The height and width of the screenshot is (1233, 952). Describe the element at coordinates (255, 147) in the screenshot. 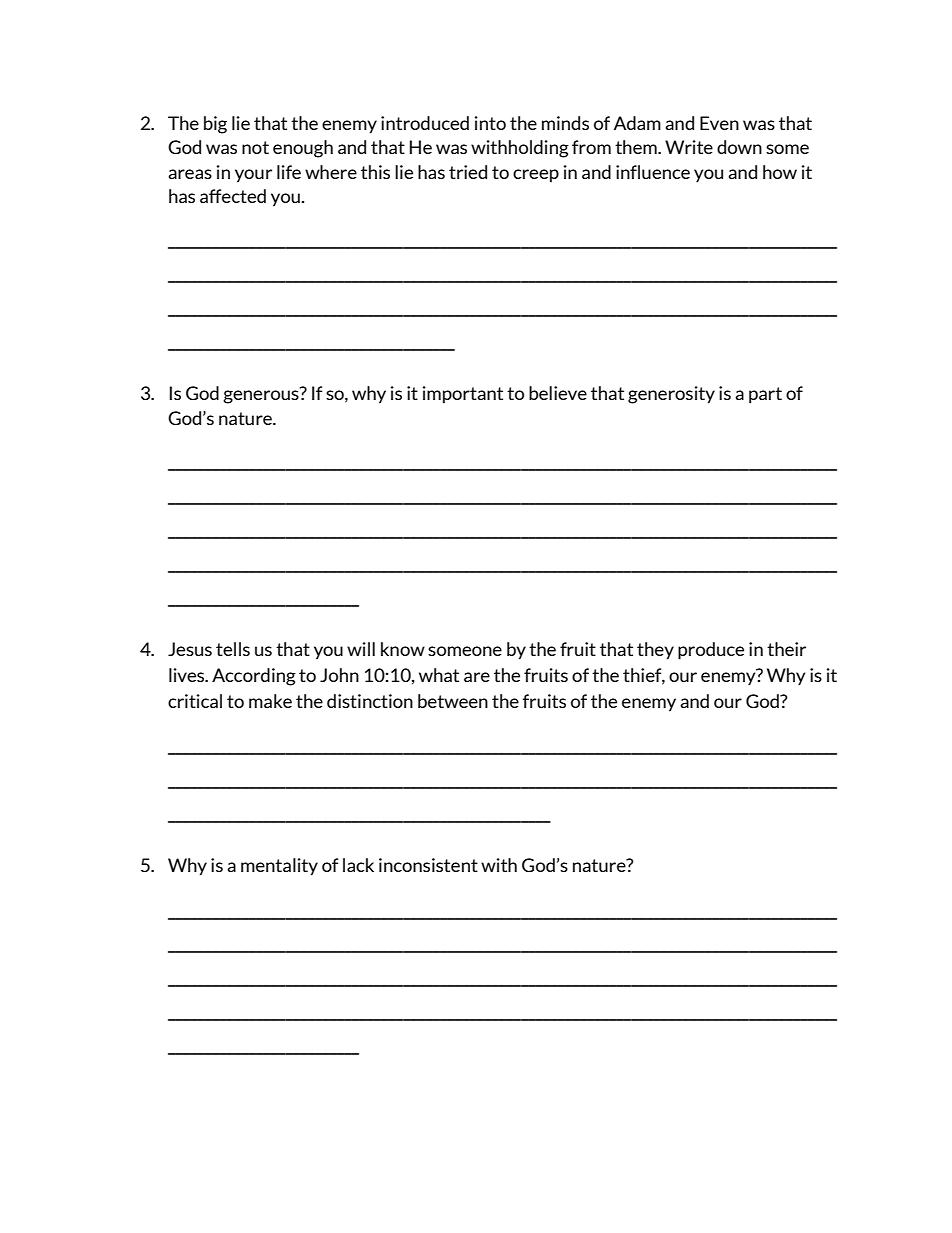

I see `not` at that location.
